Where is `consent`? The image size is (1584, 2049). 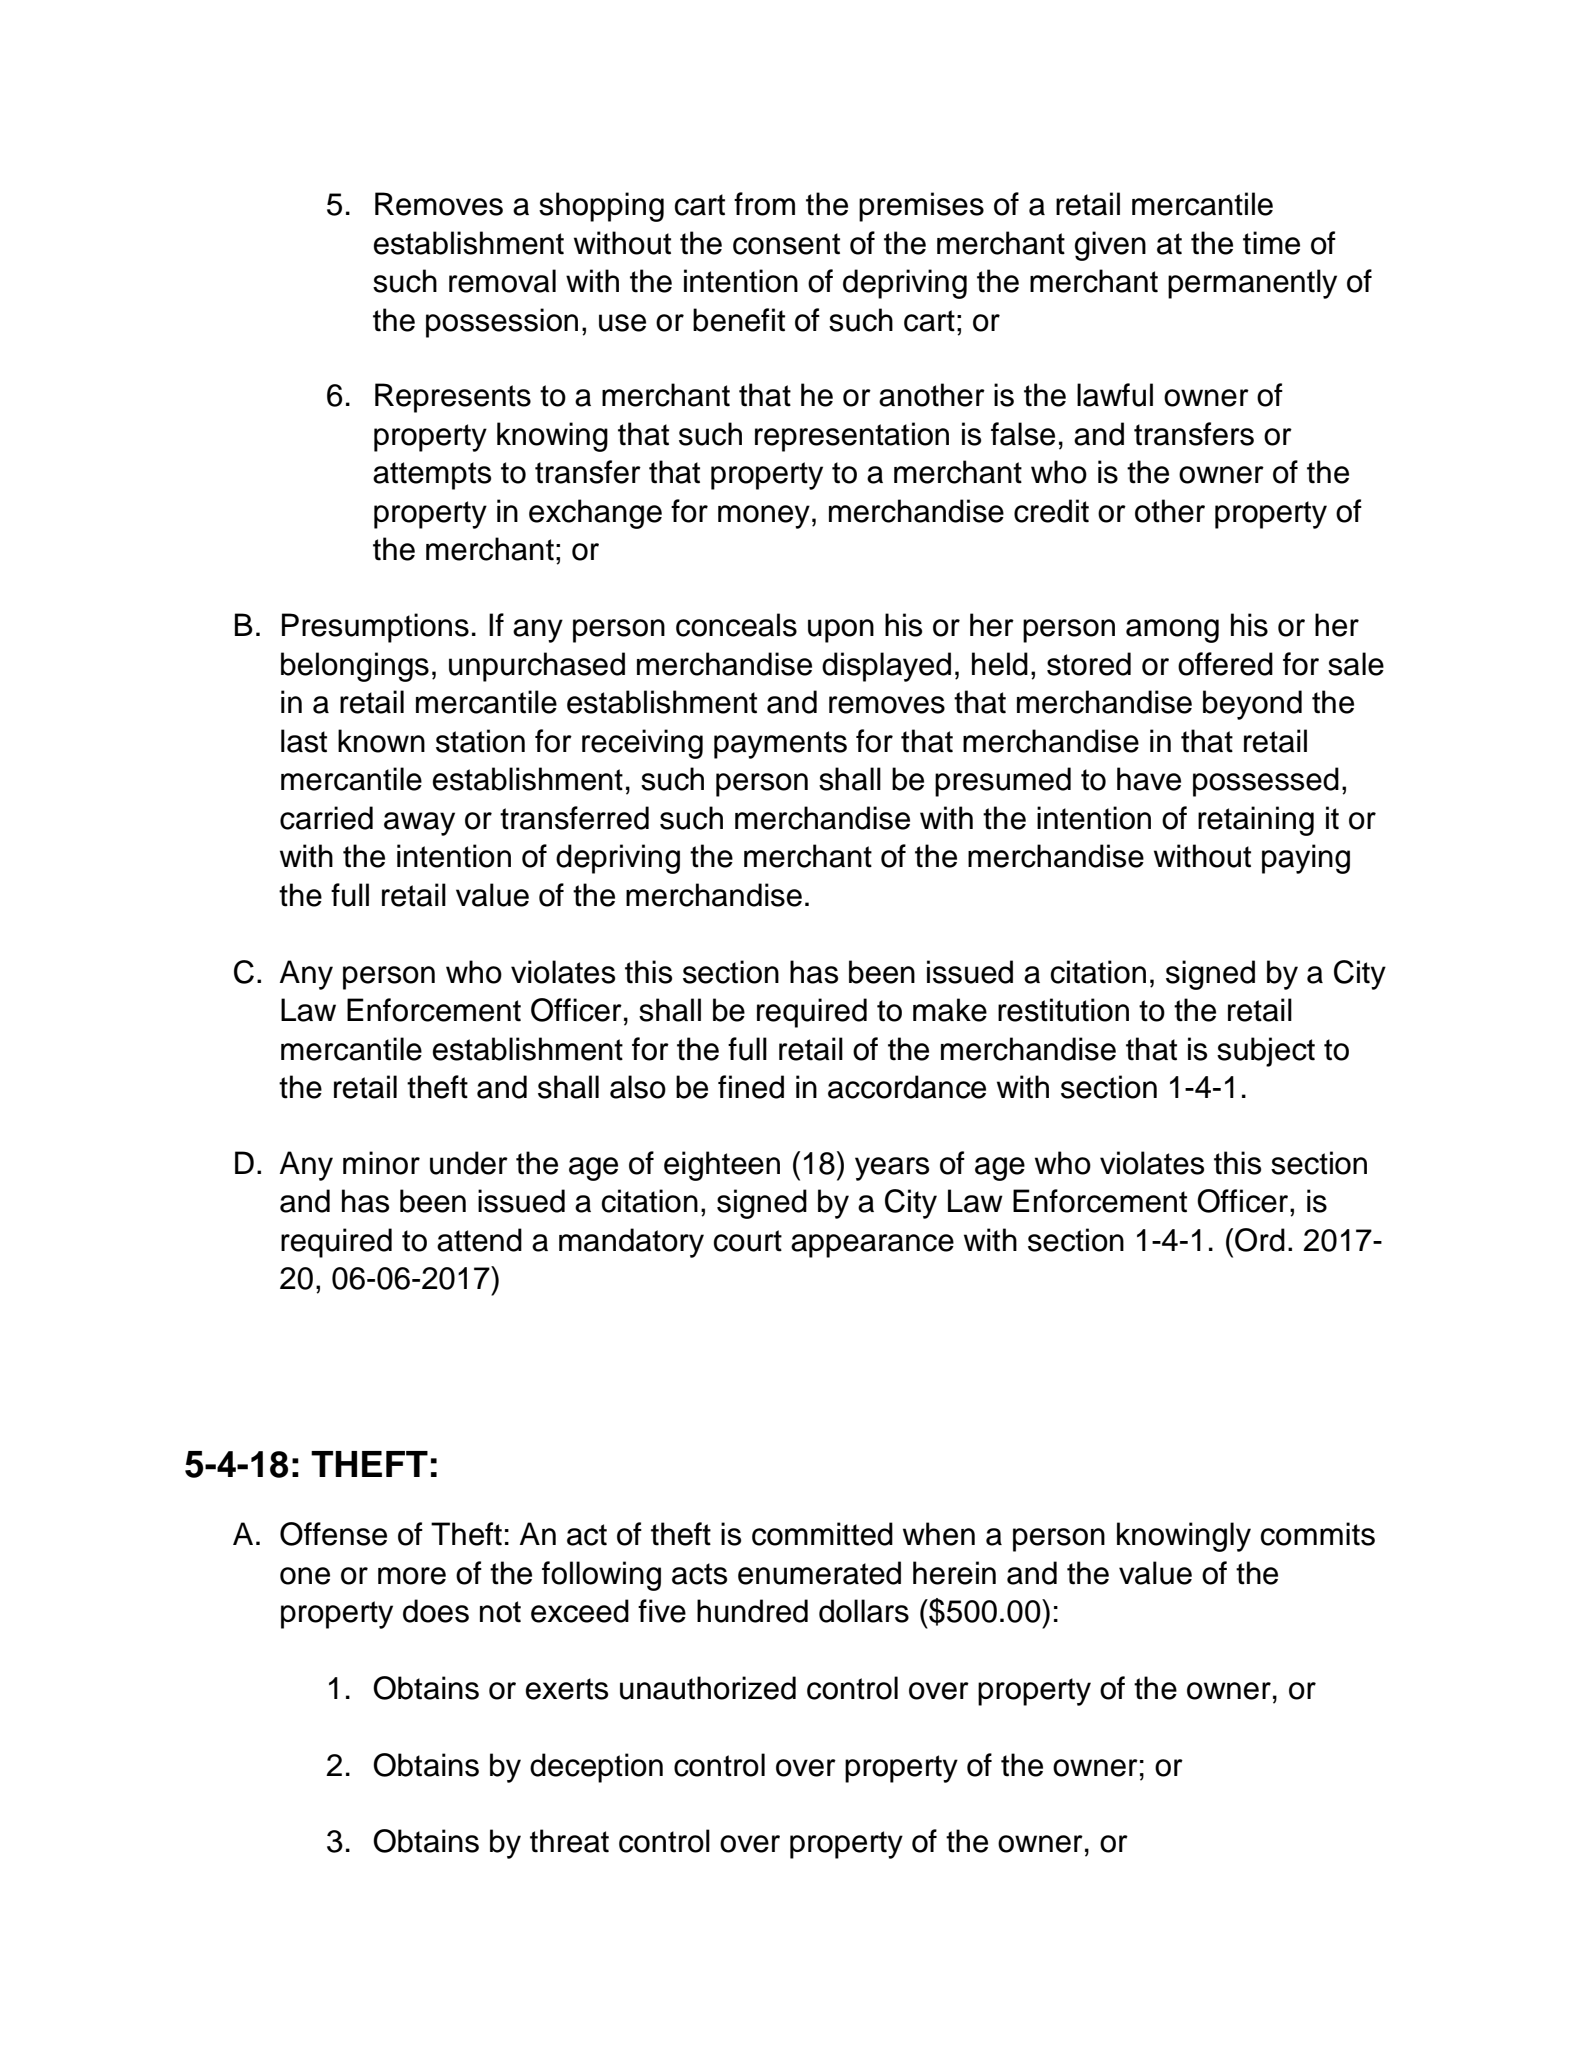 consent is located at coordinates (786, 244).
